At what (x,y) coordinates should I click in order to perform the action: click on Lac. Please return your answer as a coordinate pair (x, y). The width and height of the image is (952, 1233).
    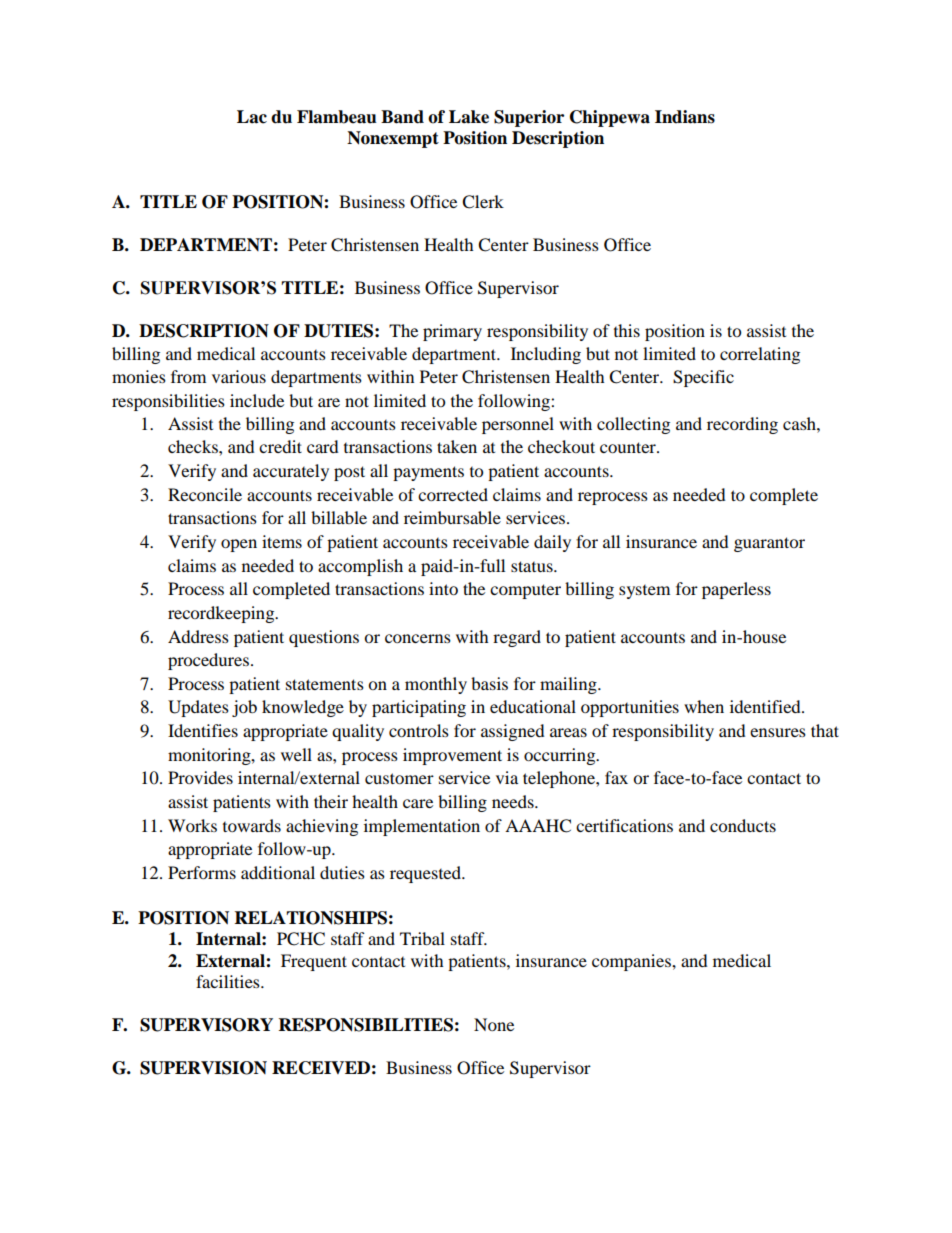
    Looking at the image, I should click on (252, 117).
